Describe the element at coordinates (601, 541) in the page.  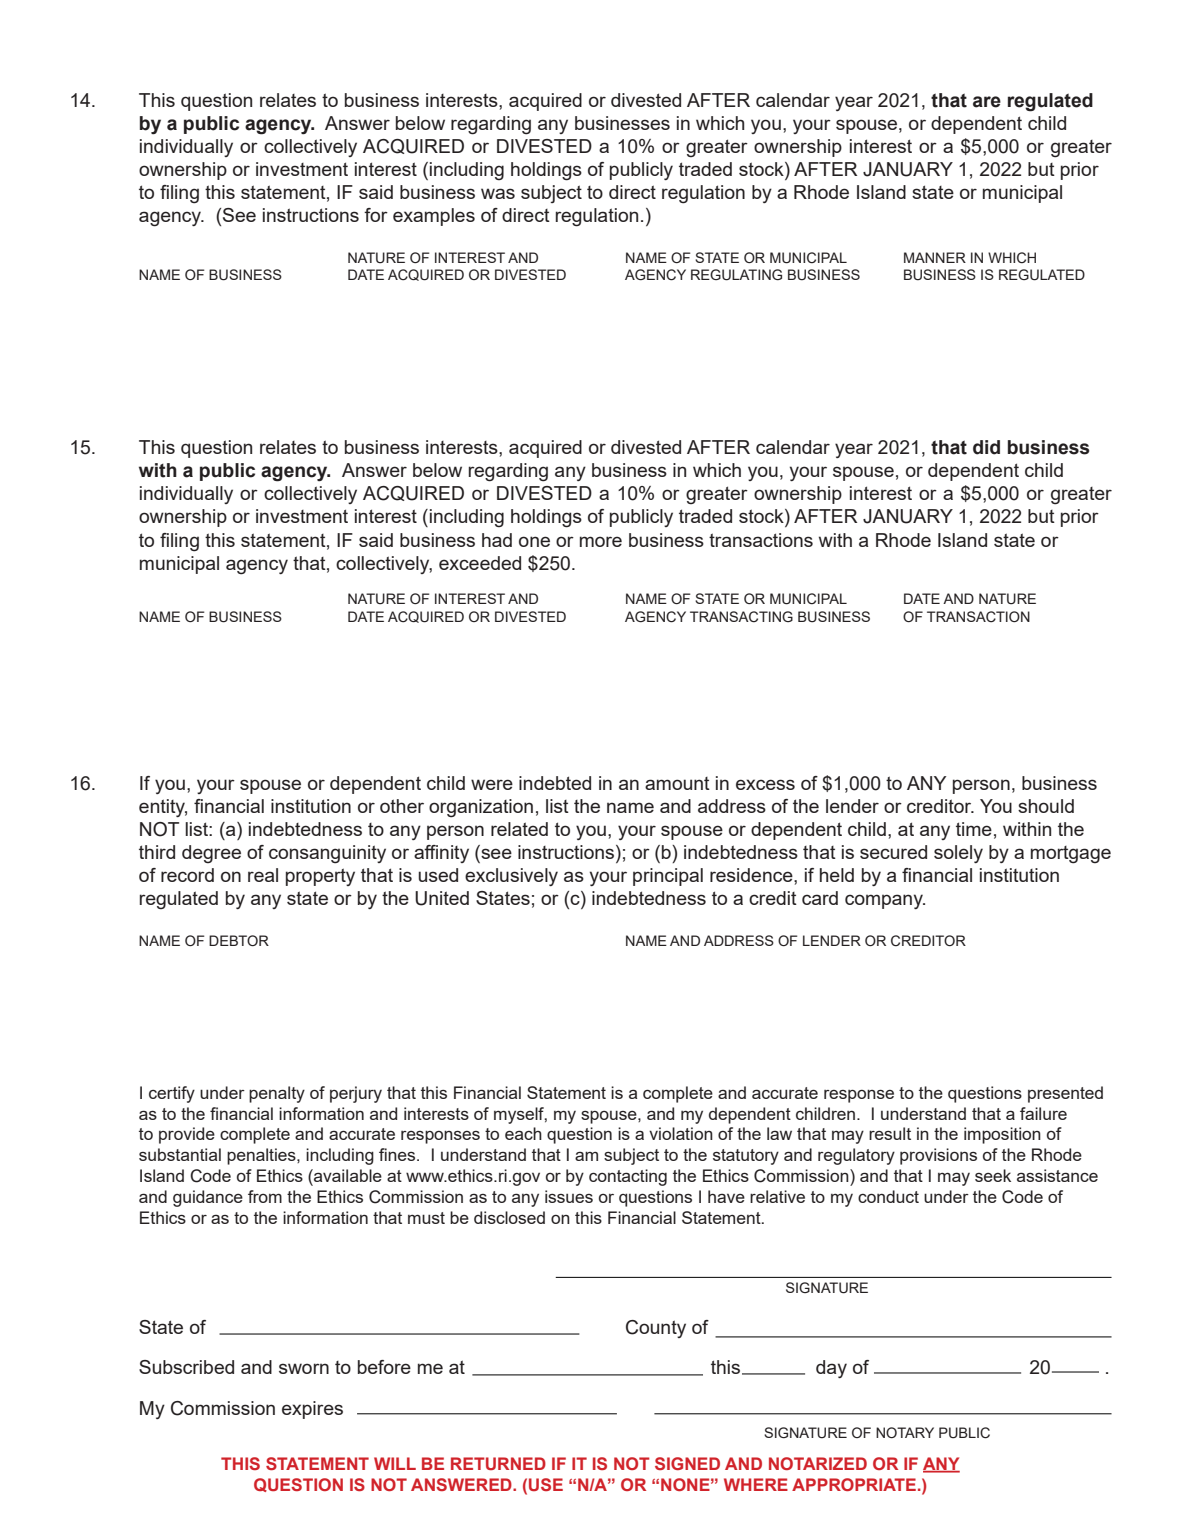
I see `more` at that location.
